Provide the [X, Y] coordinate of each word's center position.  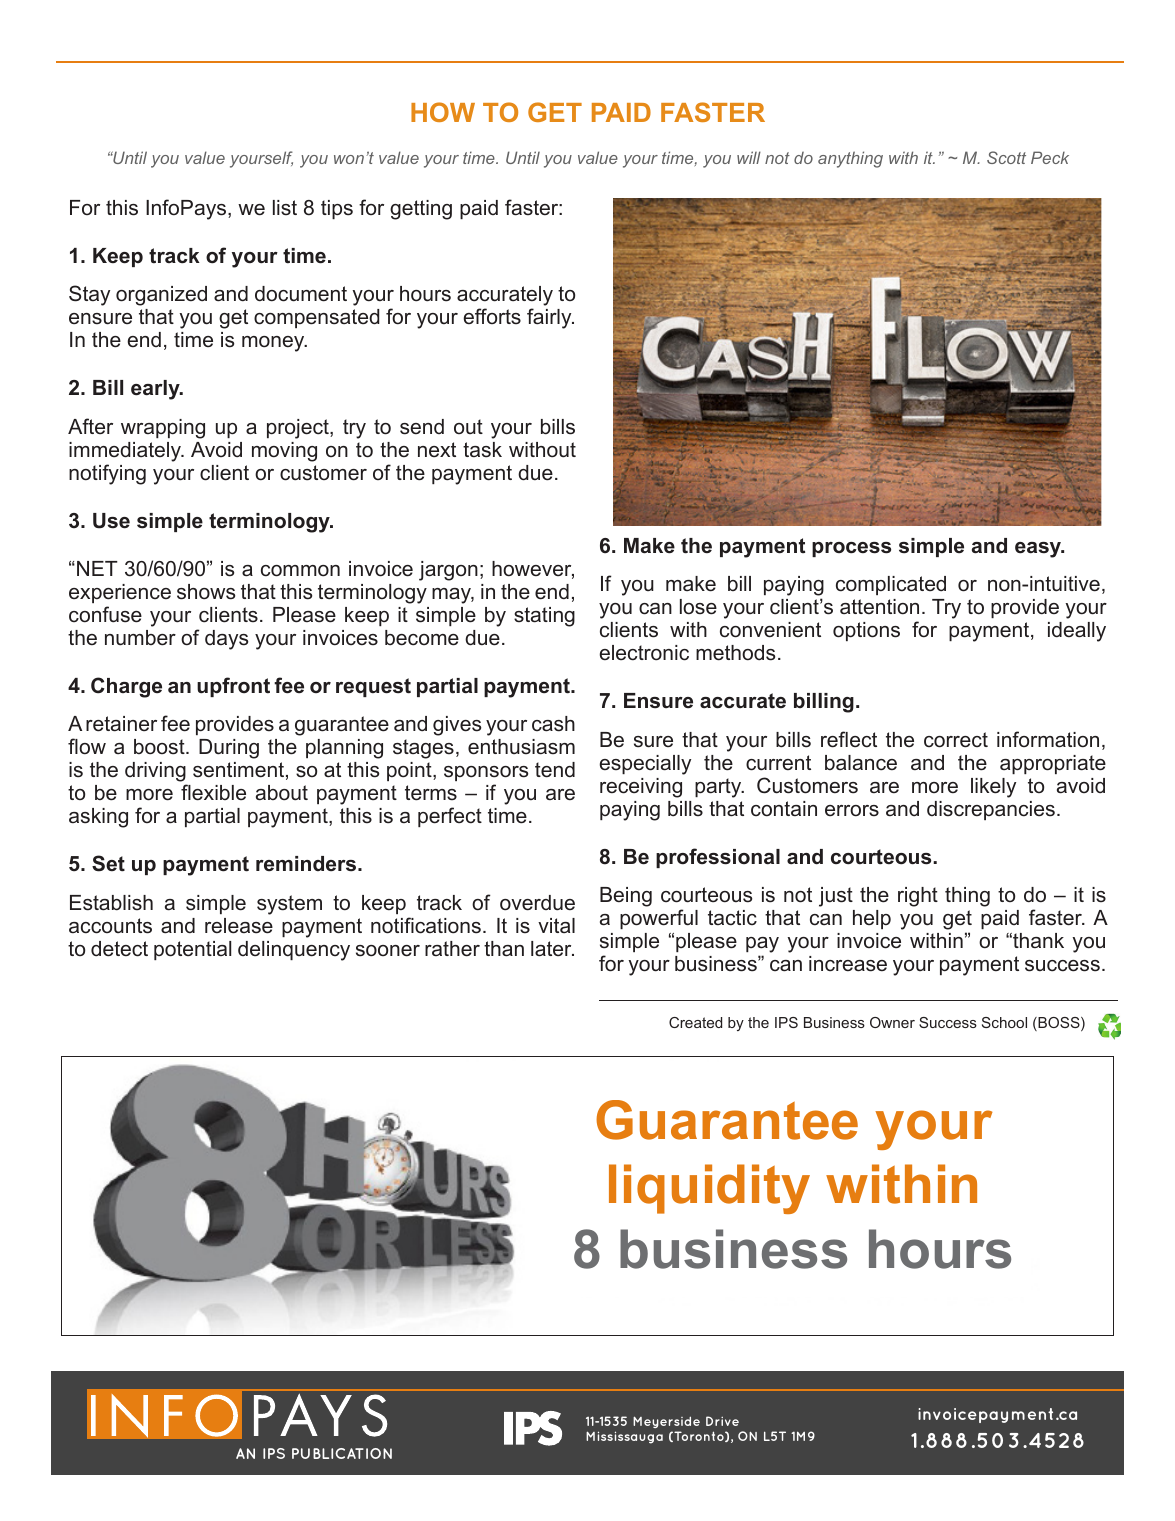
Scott [1006, 157]
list [285, 208]
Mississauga [624, 1437]
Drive [722, 1421]
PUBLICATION [342, 1453]
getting [421, 210]
